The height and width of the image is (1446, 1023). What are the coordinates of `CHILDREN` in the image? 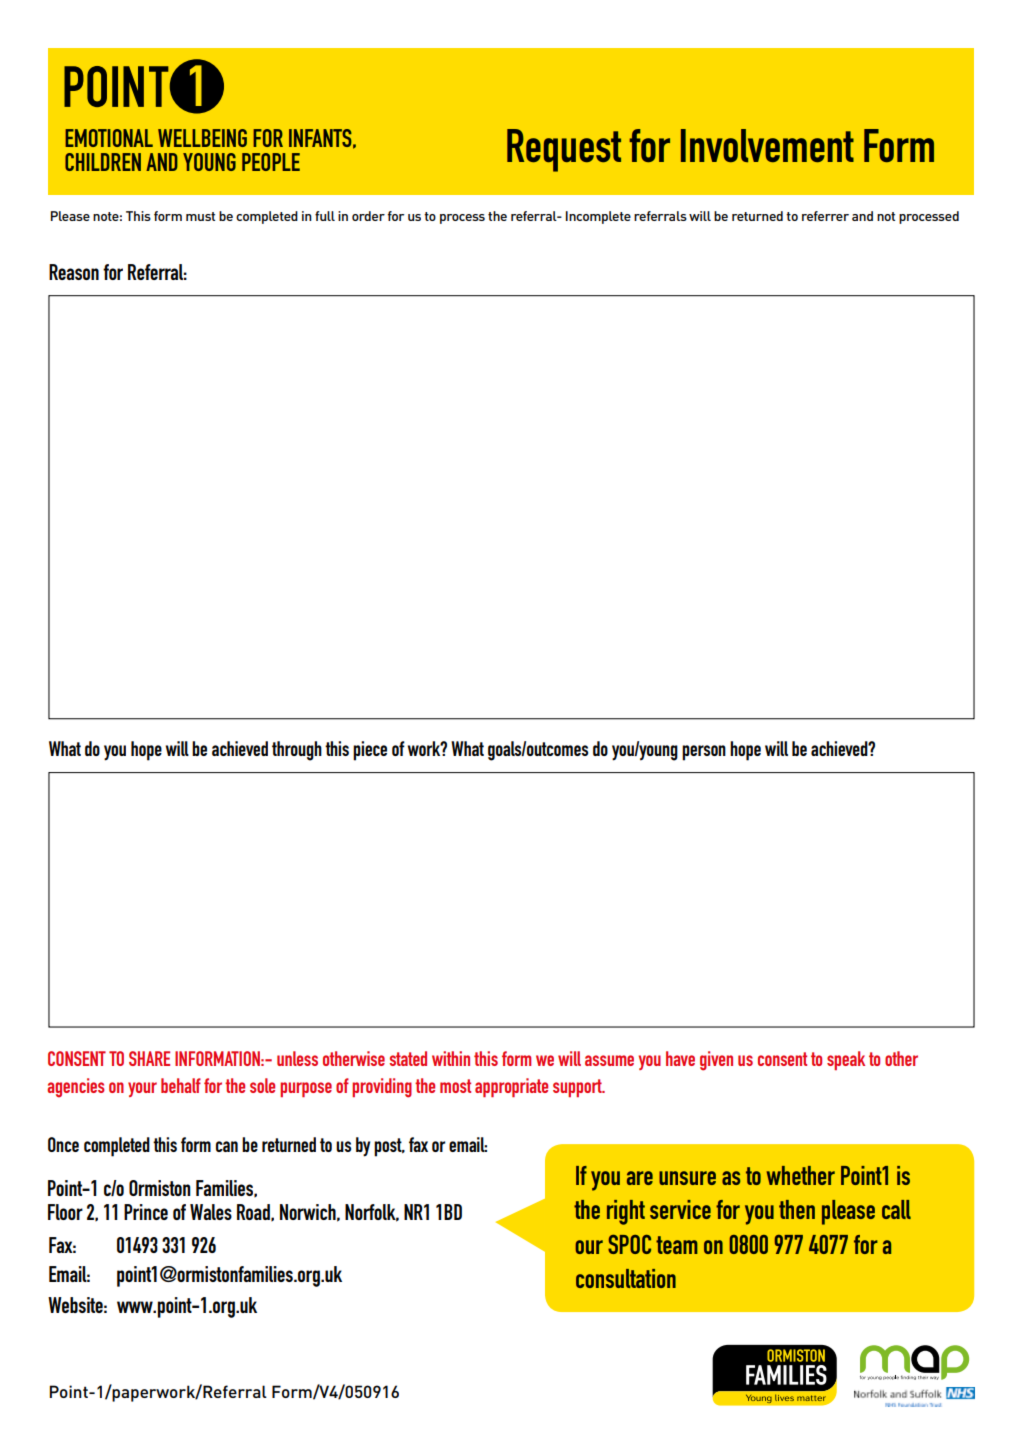 It's located at (103, 162).
